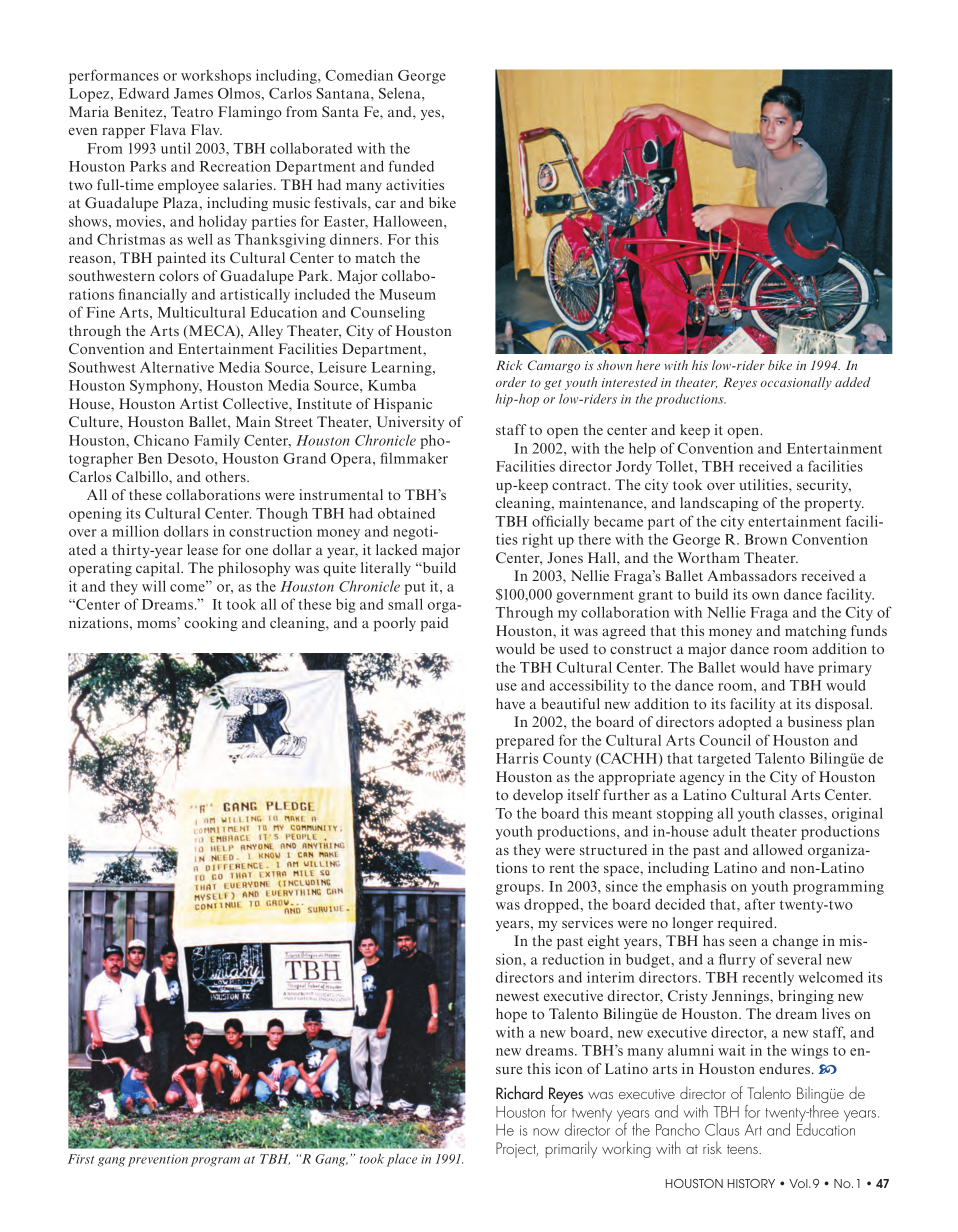 The height and width of the document is (1232, 958). Describe the element at coordinates (517, 1150) in the document. I see `Project` at that location.
